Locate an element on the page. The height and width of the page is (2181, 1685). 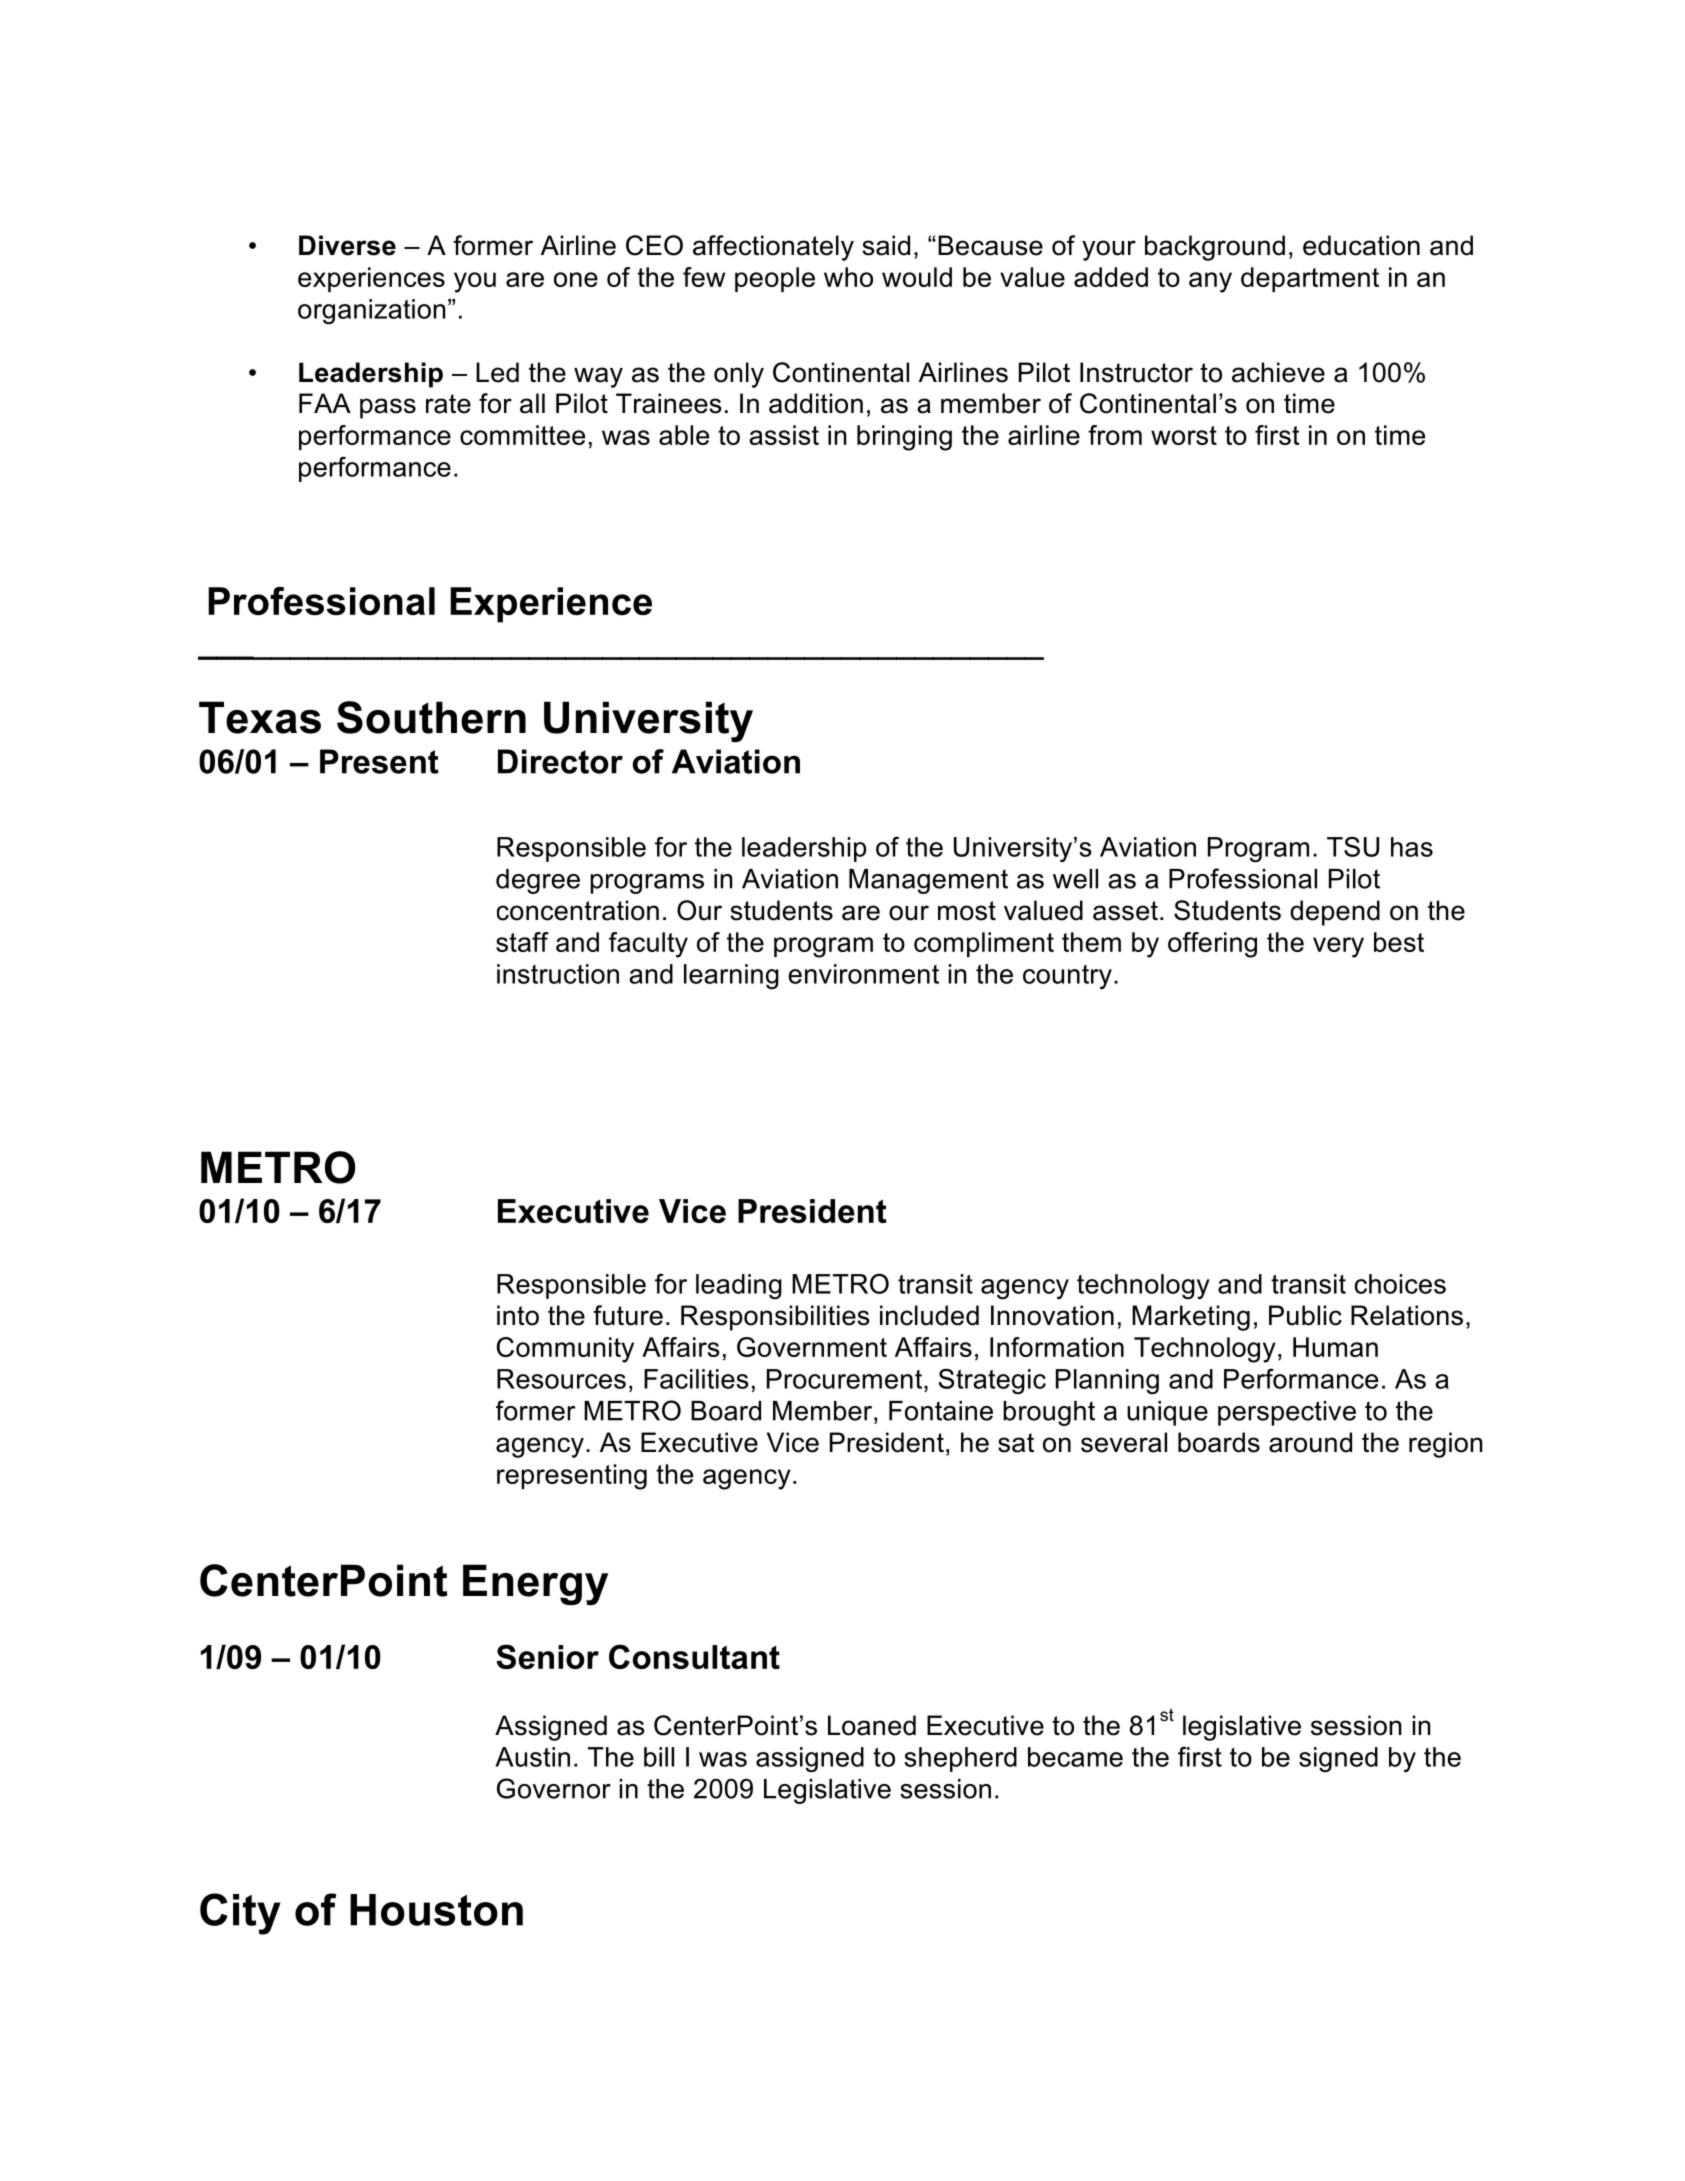
shepherd is located at coordinates (960, 1759).
